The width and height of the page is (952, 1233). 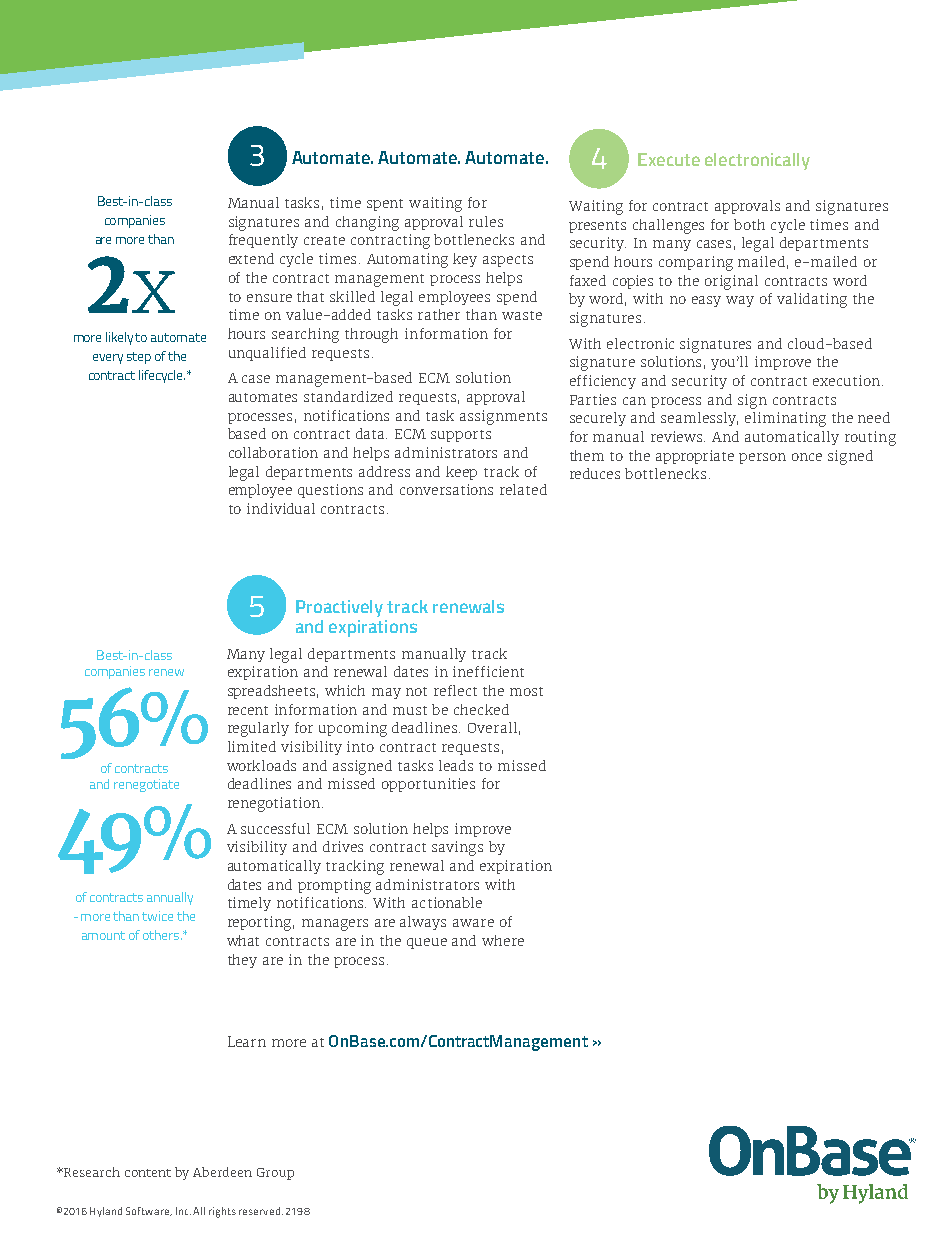 I want to click on aware, so click(x=473, y=923).
